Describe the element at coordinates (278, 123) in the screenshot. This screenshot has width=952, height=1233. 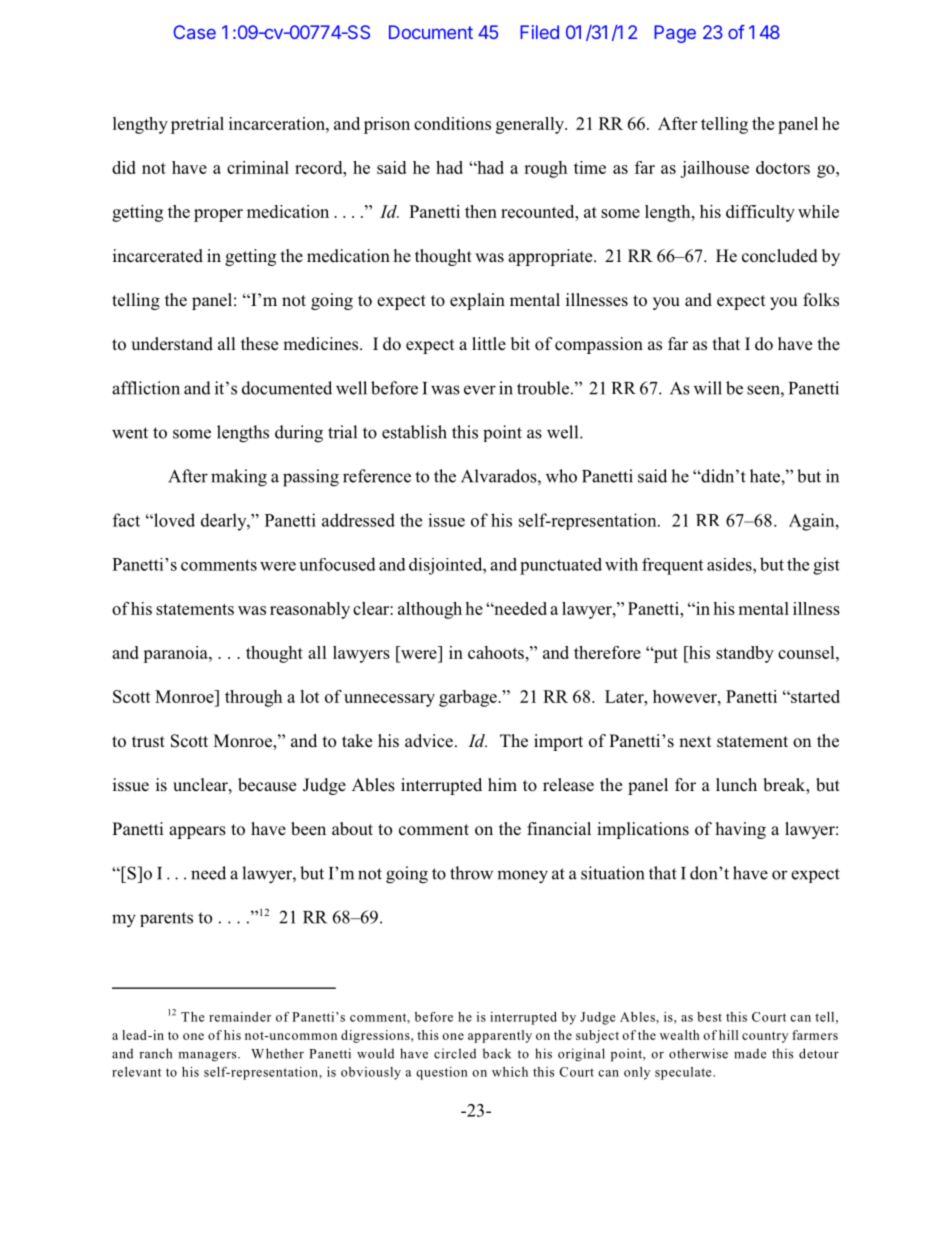
I see `incarceration` at that location.
